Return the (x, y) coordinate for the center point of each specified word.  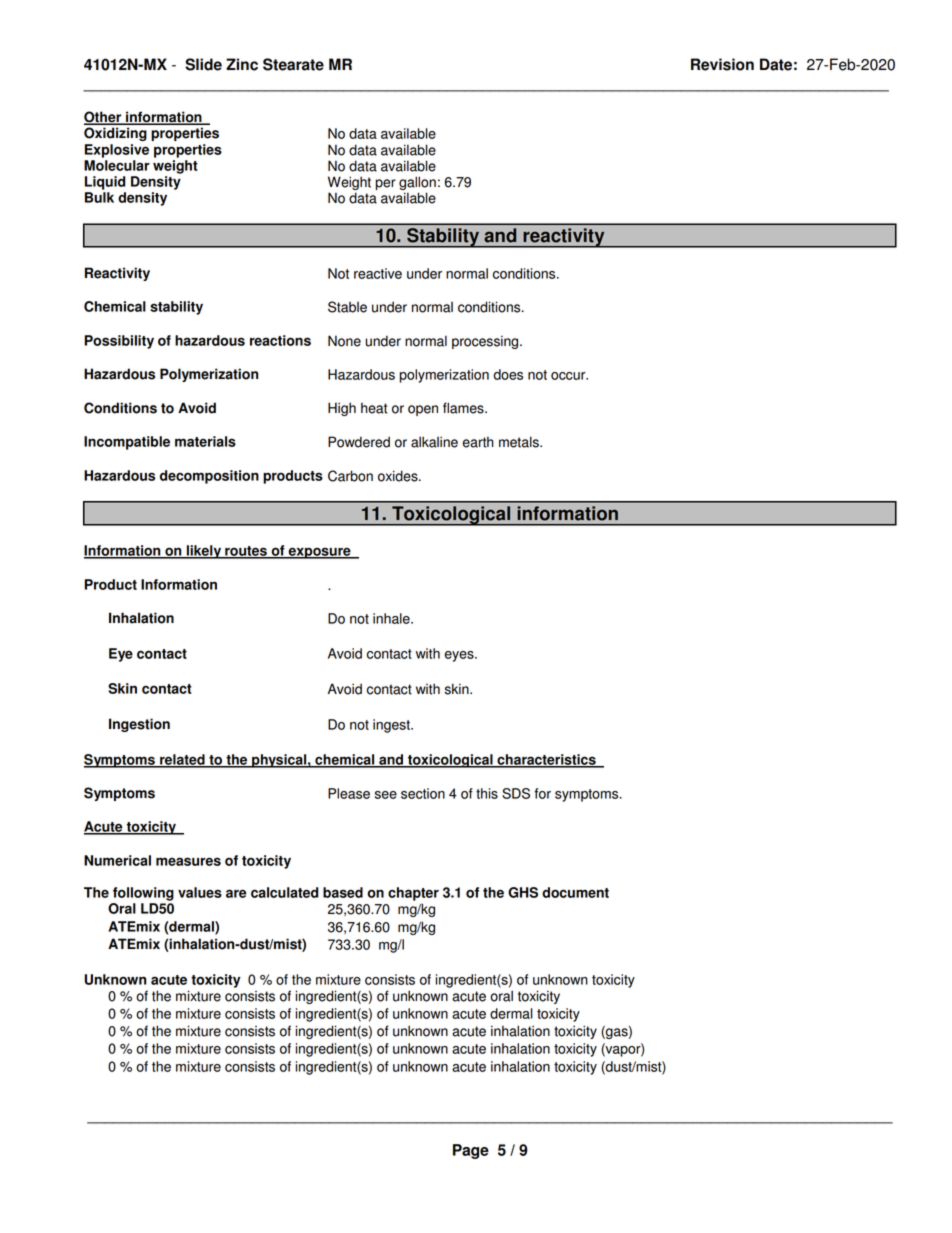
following (143, 894)
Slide (203, 64)
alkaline (434, 442)
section (423, 793)
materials (205, 441)
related (182, 760)
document (575, 892)
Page (471, 1151)
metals (520, 442)
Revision (722, 64)
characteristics (546, 760)
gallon (417, 184)
